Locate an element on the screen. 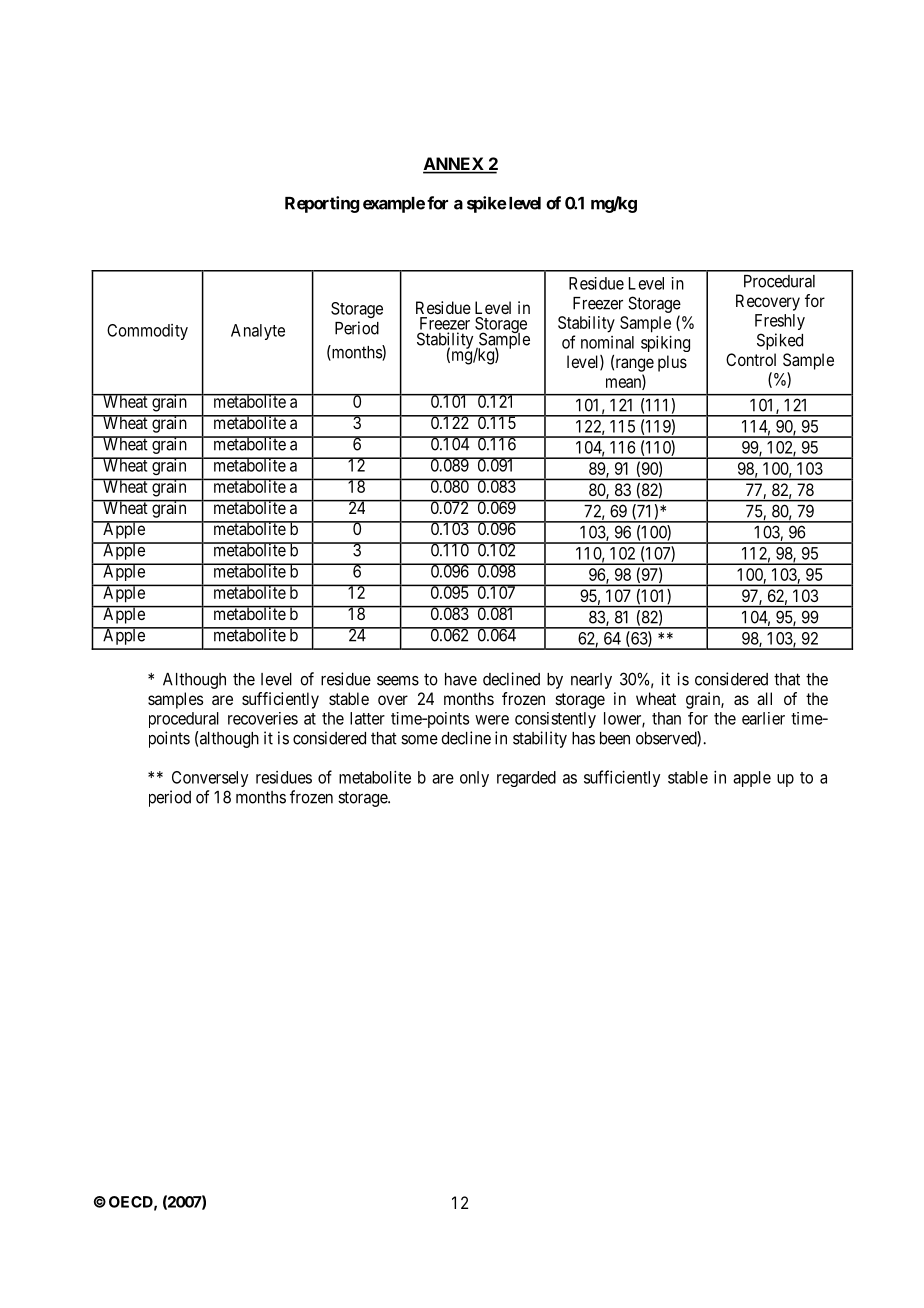 The image size is (924, 1308). Control is located at coordinates (751, 359).
